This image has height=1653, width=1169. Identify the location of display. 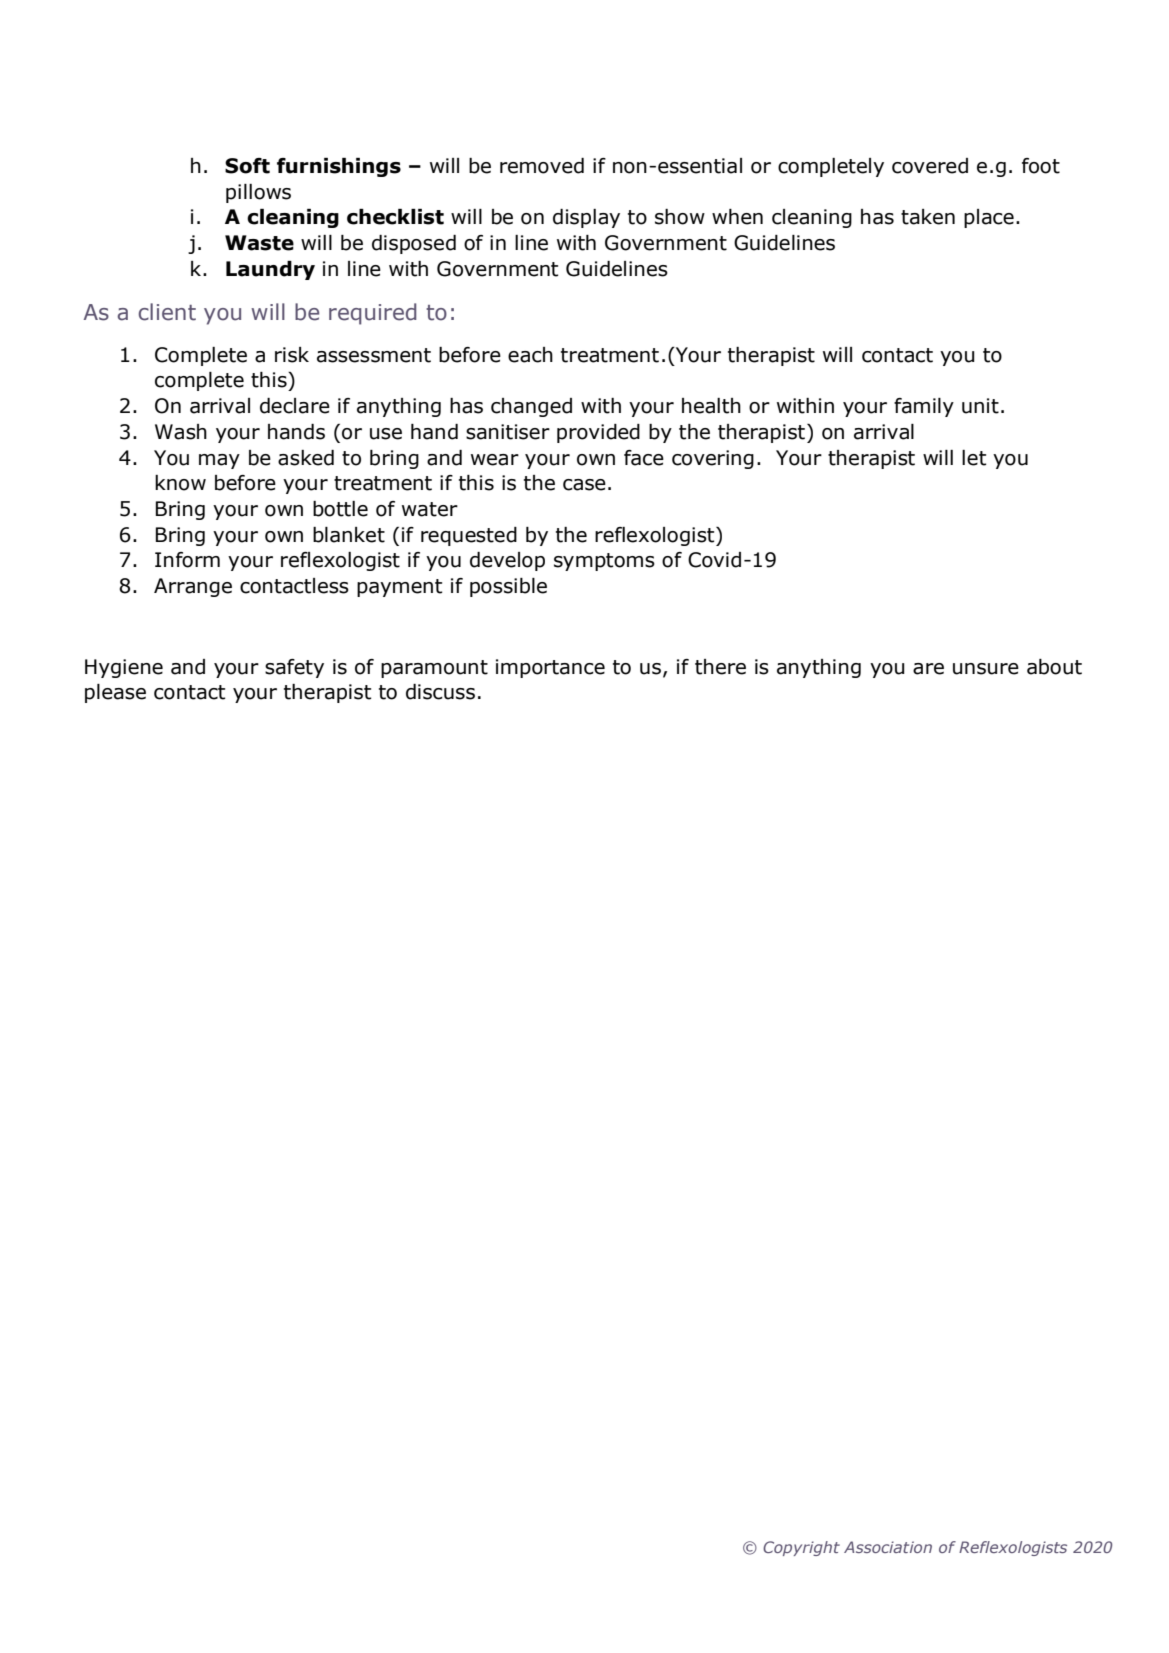
(586, 218).
